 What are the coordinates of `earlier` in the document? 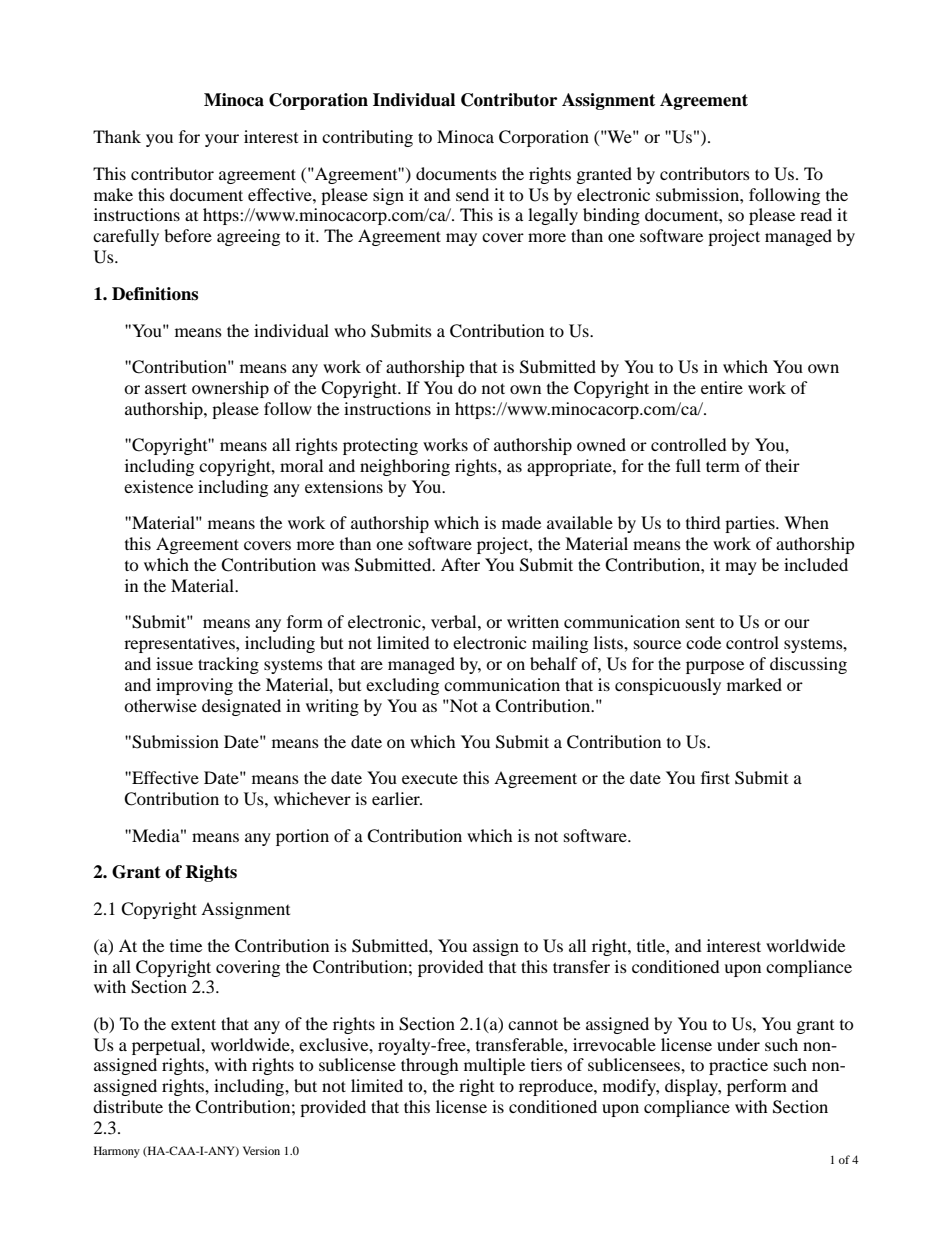 It's located at (397, 798).
